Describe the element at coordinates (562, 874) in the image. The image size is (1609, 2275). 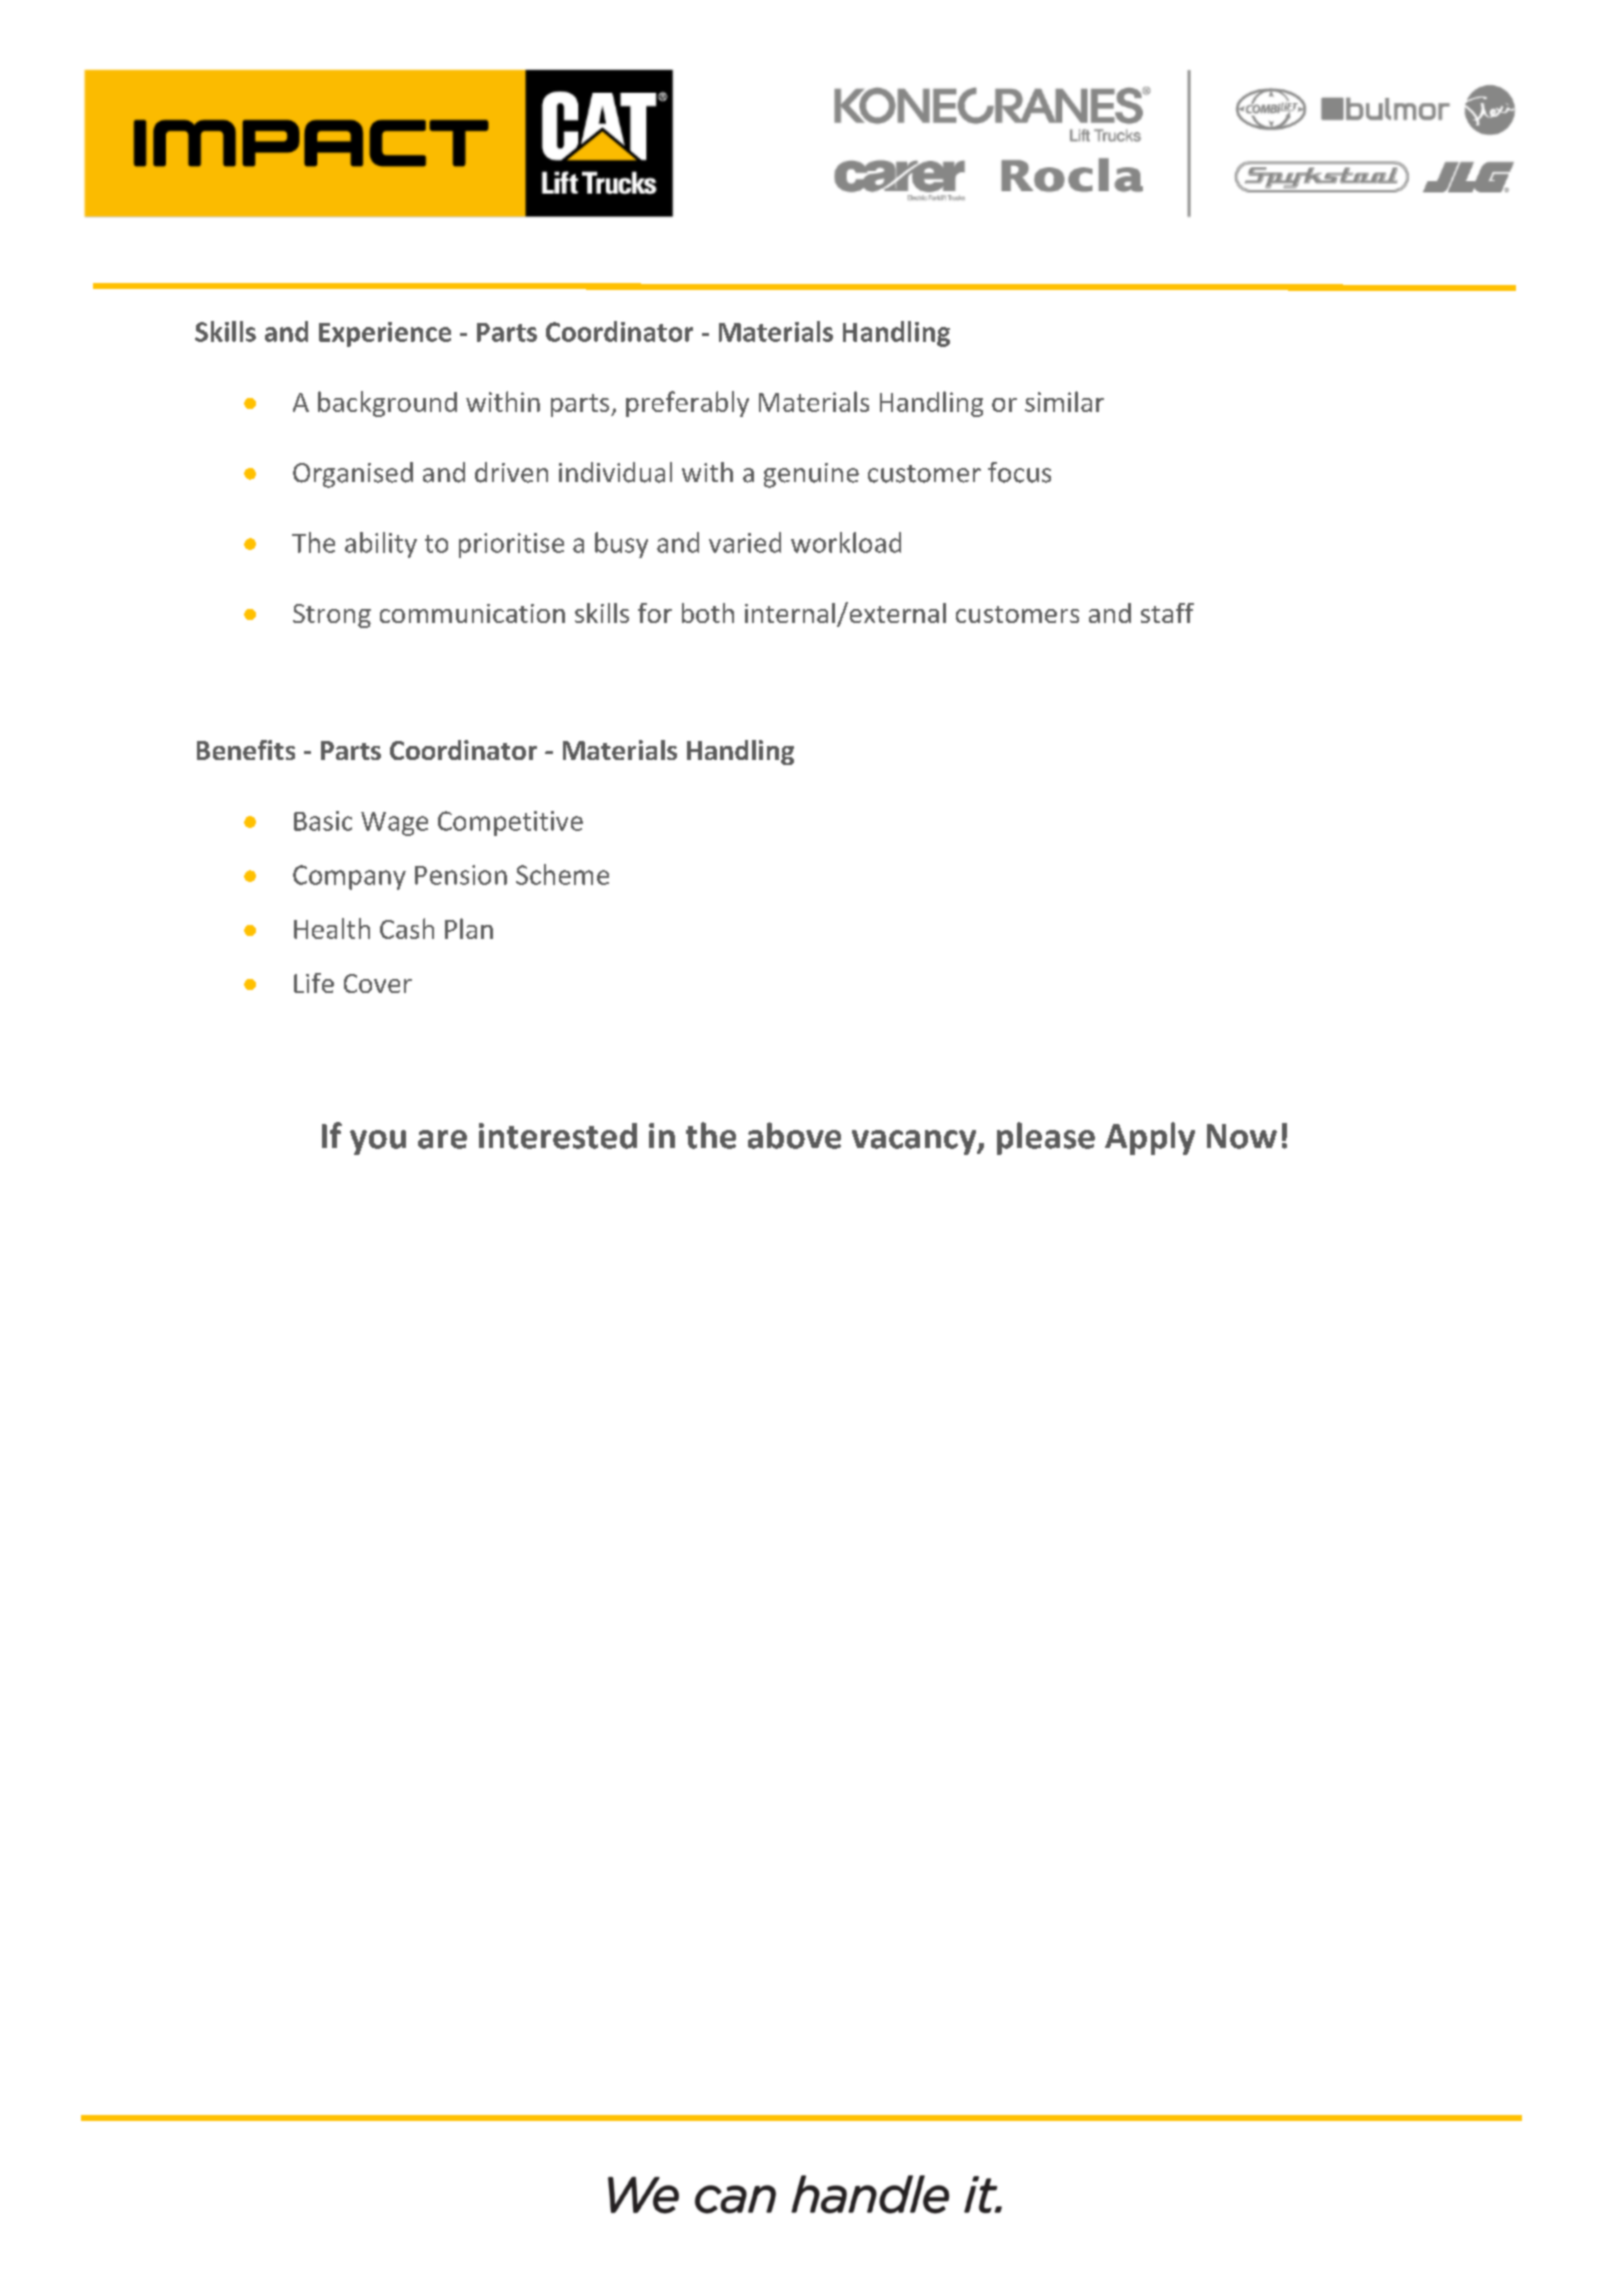
I see `Scheme` at that location.
